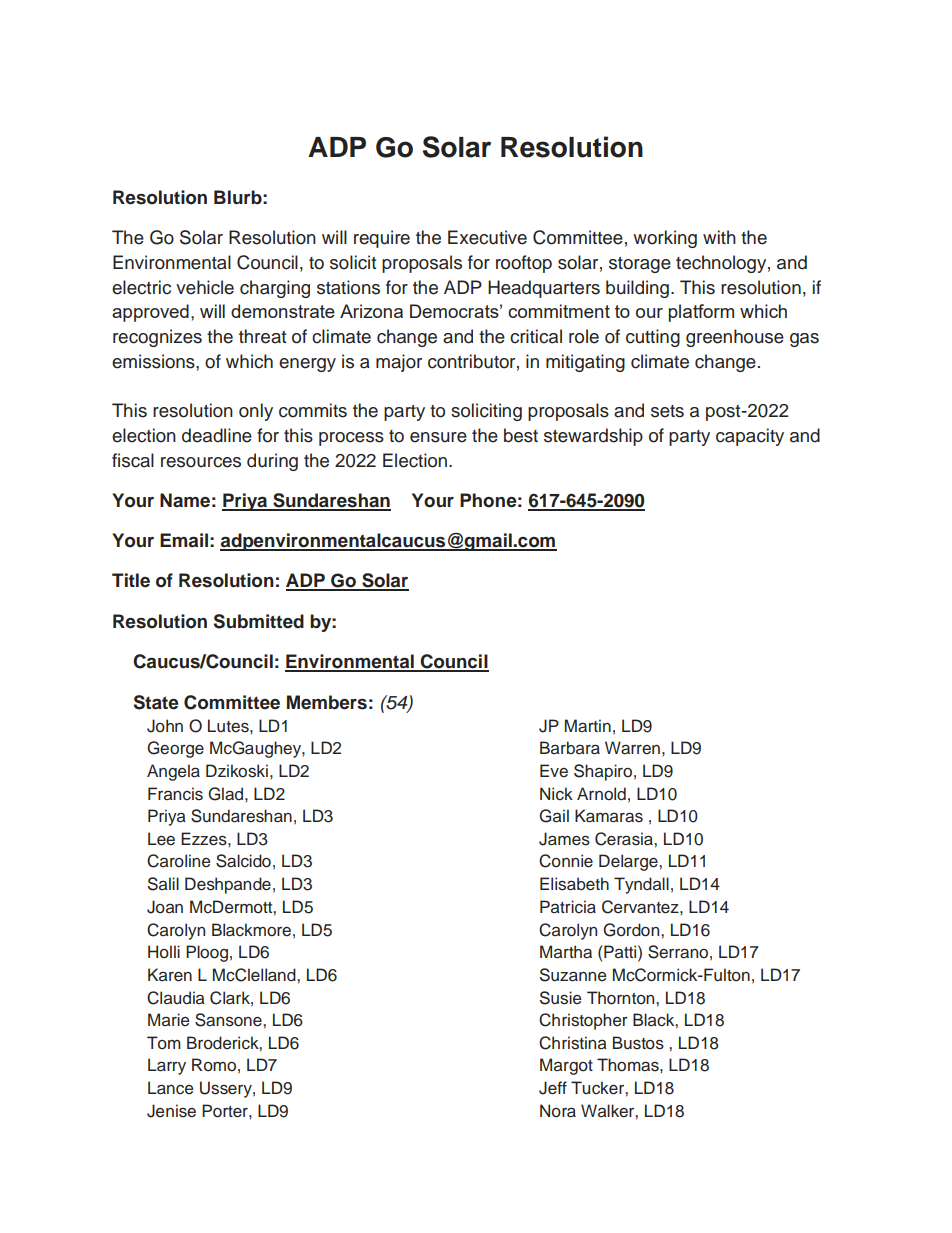 This screenshot has height=1233, width=952. What do you see at coordinates (214, 1065) in the screenshot?
I see `Romo` at bounding box center [214, 1065].
